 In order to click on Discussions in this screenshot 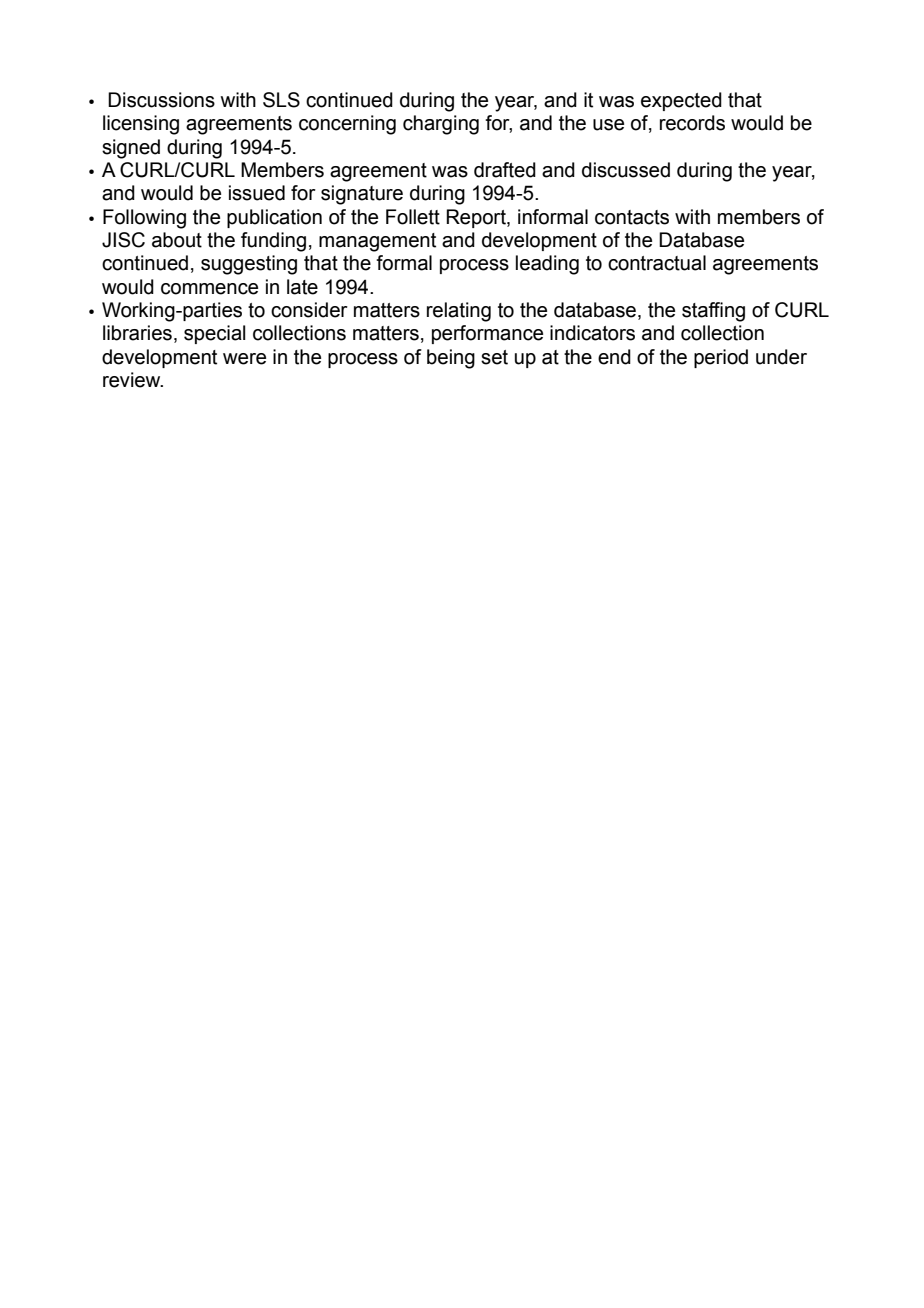, I will do `click(161, 100)`.
